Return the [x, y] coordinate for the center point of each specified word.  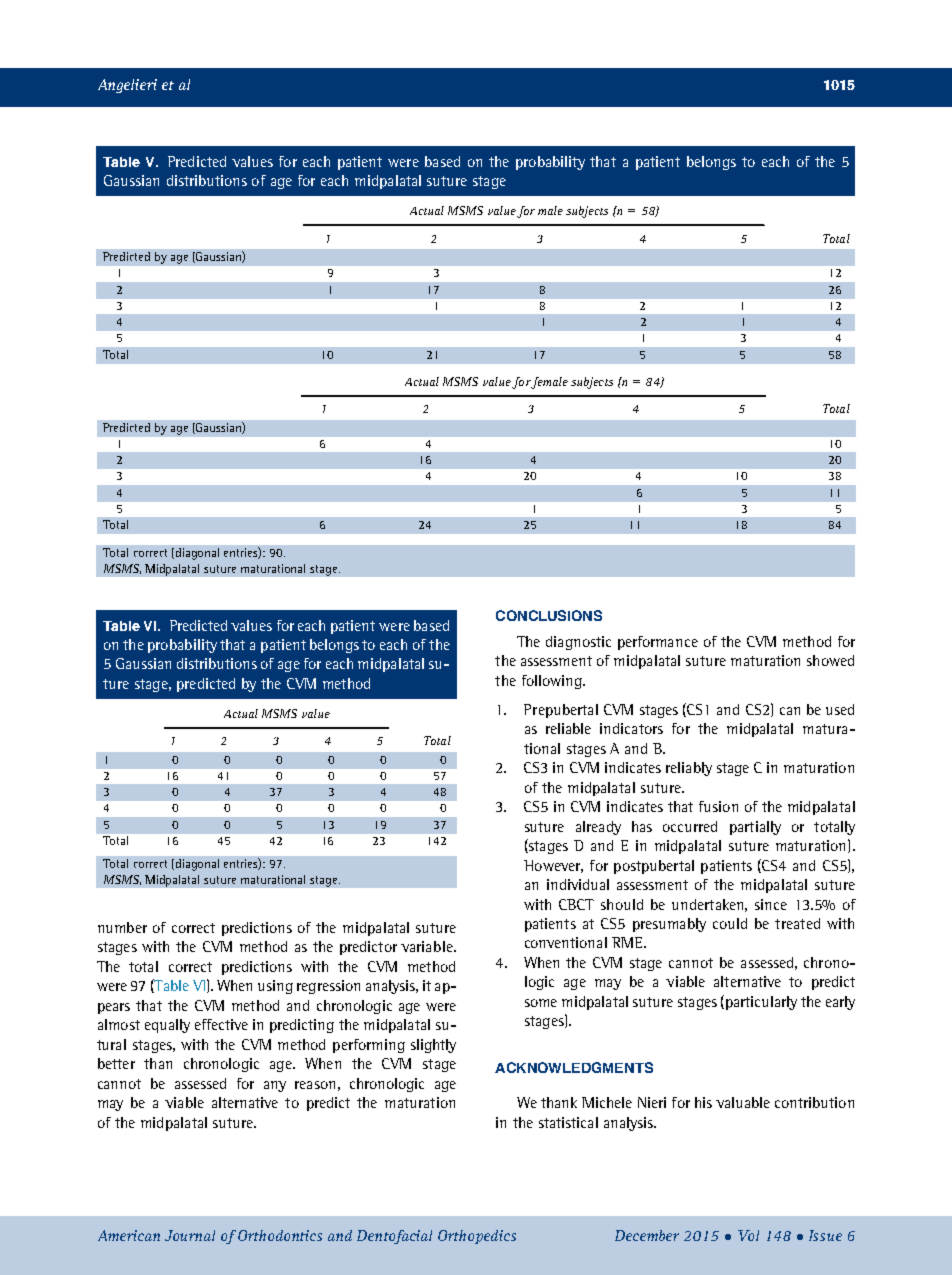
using [275, 987]
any [275, 1086]
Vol [748, 1235]
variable [428, 946]
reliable [568, 728]
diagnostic [578, 643]
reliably [689, 769]
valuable [743, 1102]
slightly [433, 1046]
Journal [190, 1235]
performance [658, 643]
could [730, 923]
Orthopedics [477, 1237]
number [122, 927]
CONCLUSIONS [549, 615]
